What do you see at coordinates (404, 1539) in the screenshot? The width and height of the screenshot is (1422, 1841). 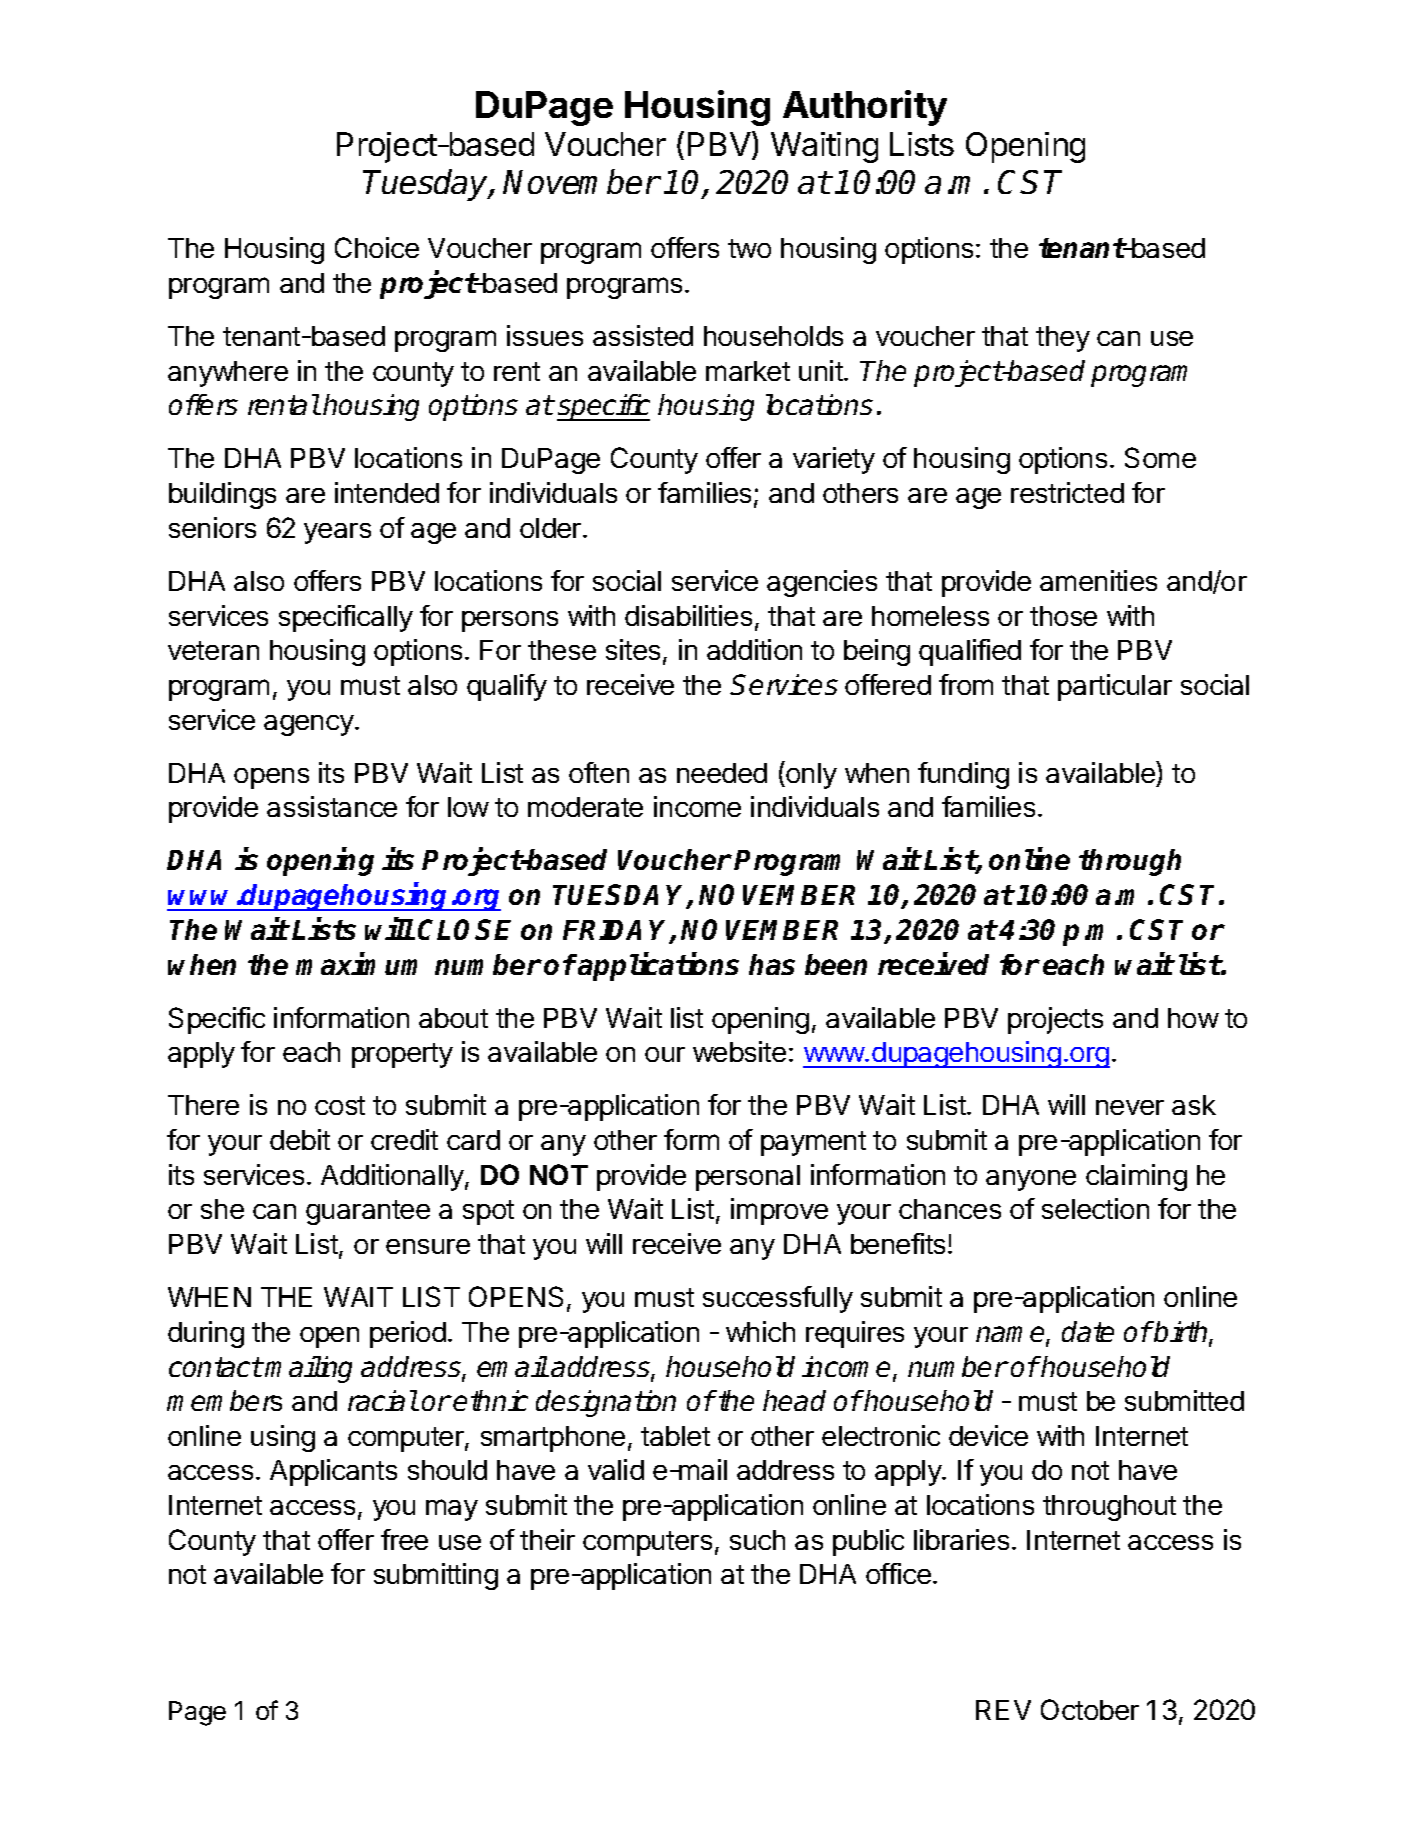 I see `free` at bounding box center [404, 1539].
